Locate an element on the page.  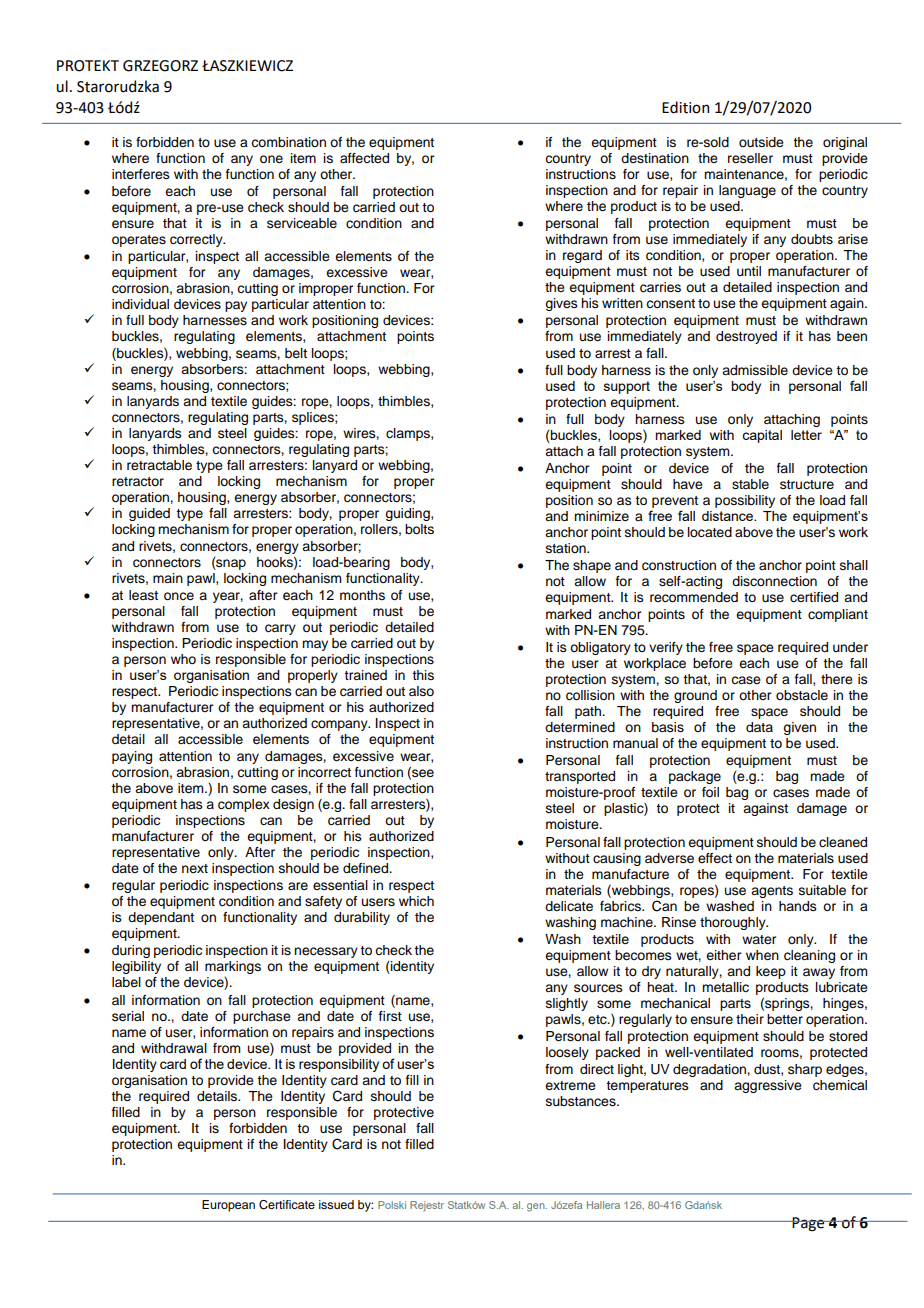
affected is located at coordinates (364, 158).
